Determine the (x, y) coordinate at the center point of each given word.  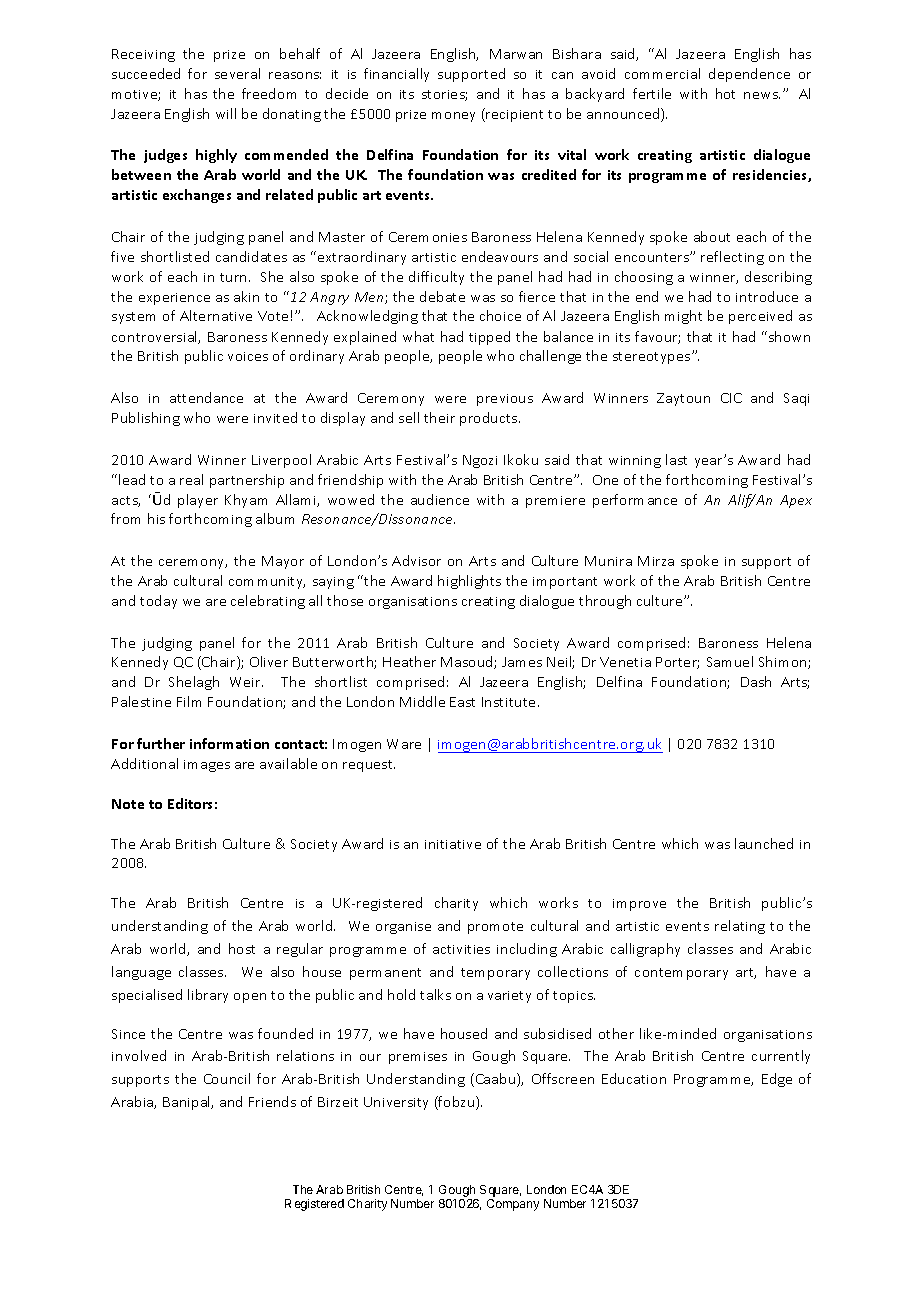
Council (227, 1078)
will (226, 113)
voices (248, 356)
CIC (731, 398)
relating (740, 927)
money (453, 117)
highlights (469, 582)
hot (725, 93)
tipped (489, 338)
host (242, 948)
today (158, 602)
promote (495, 928)
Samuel (730, 661)
